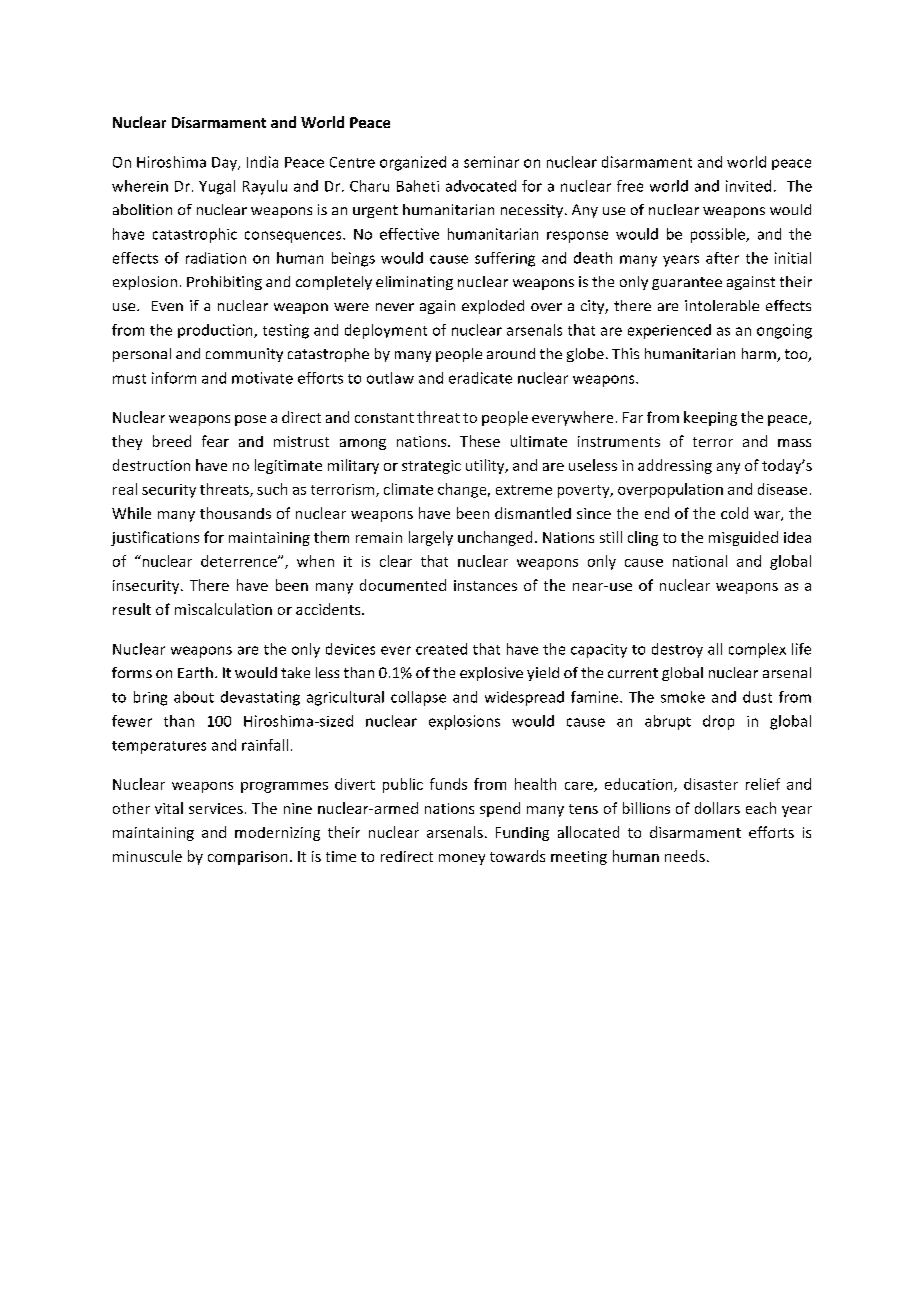 The image size is (924, 1308). Describe the element at coordinates (685, 856) in the screenshot. I see `needs` at that location.
